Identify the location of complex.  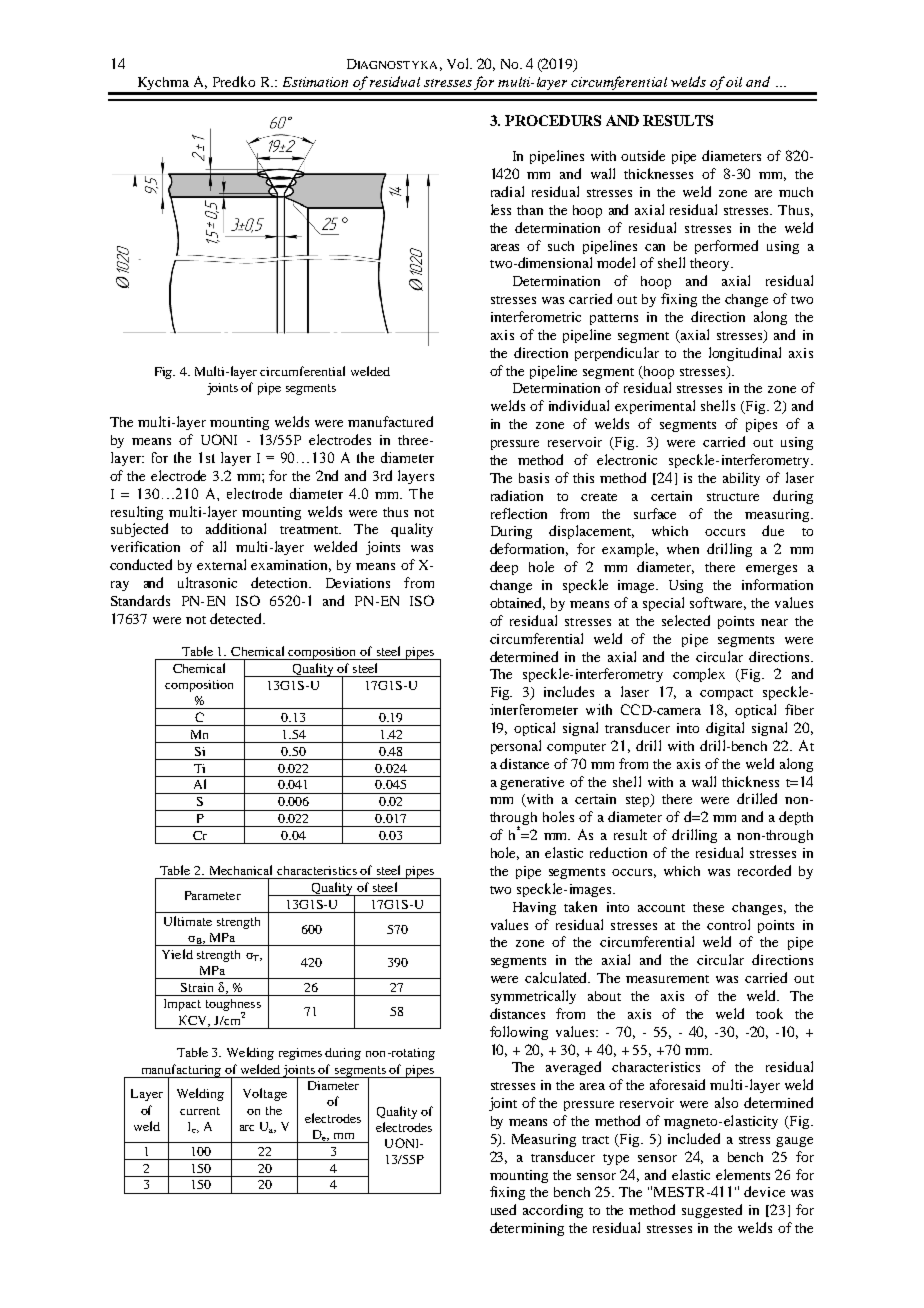
(699, 675).
